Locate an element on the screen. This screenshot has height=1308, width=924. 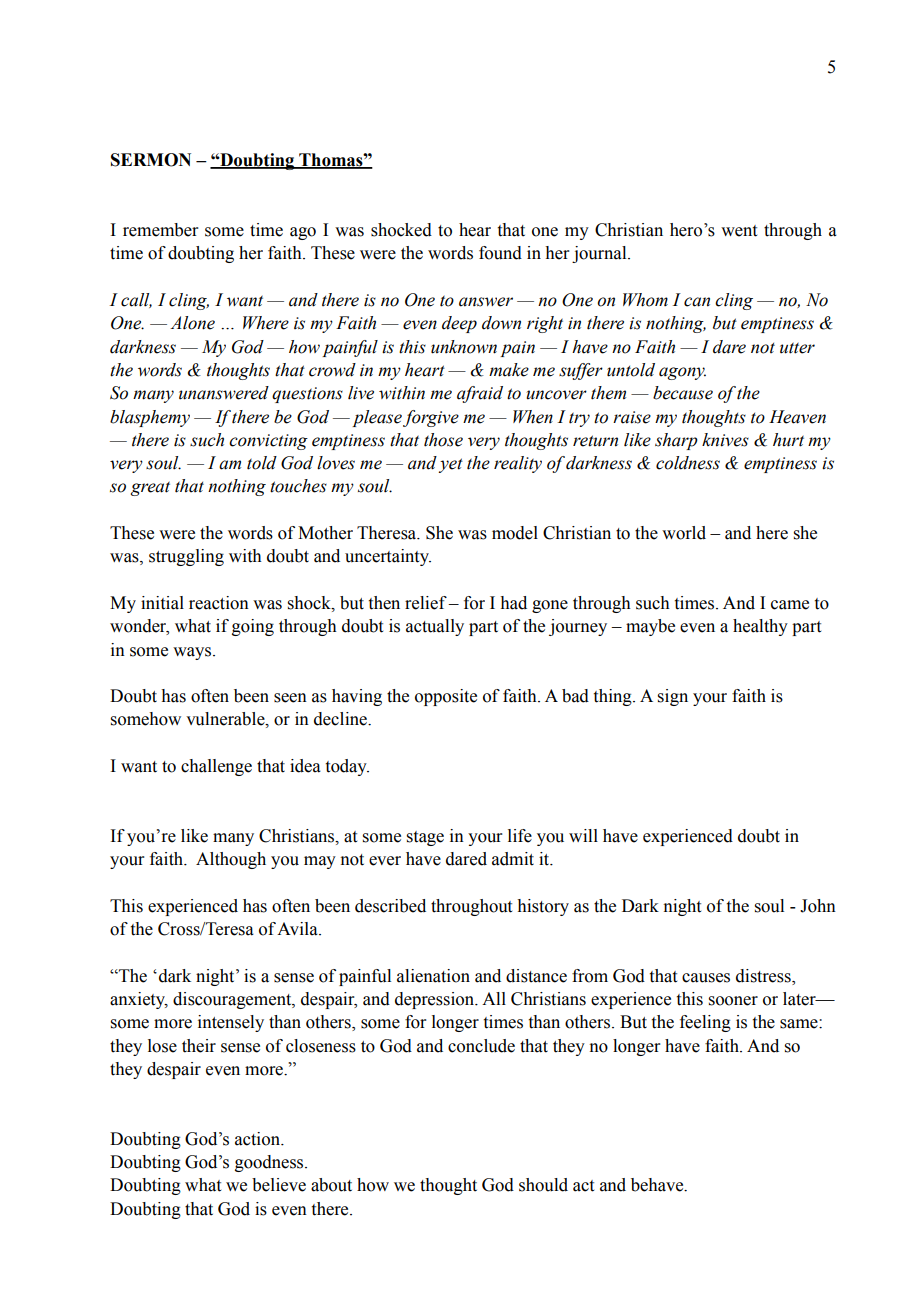
found is located at coordinates (500, 253).
